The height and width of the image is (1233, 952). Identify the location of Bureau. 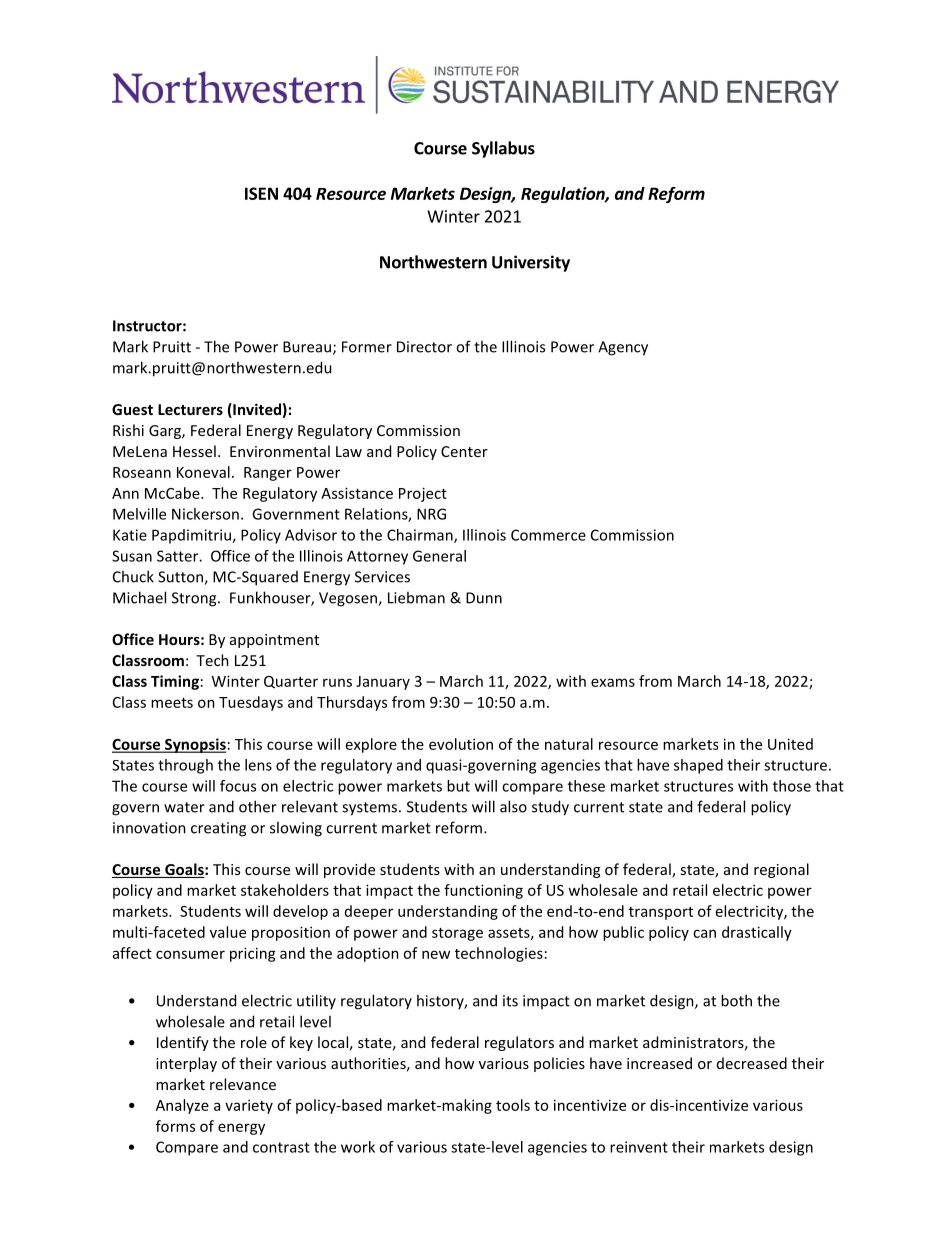
(307, 347).
